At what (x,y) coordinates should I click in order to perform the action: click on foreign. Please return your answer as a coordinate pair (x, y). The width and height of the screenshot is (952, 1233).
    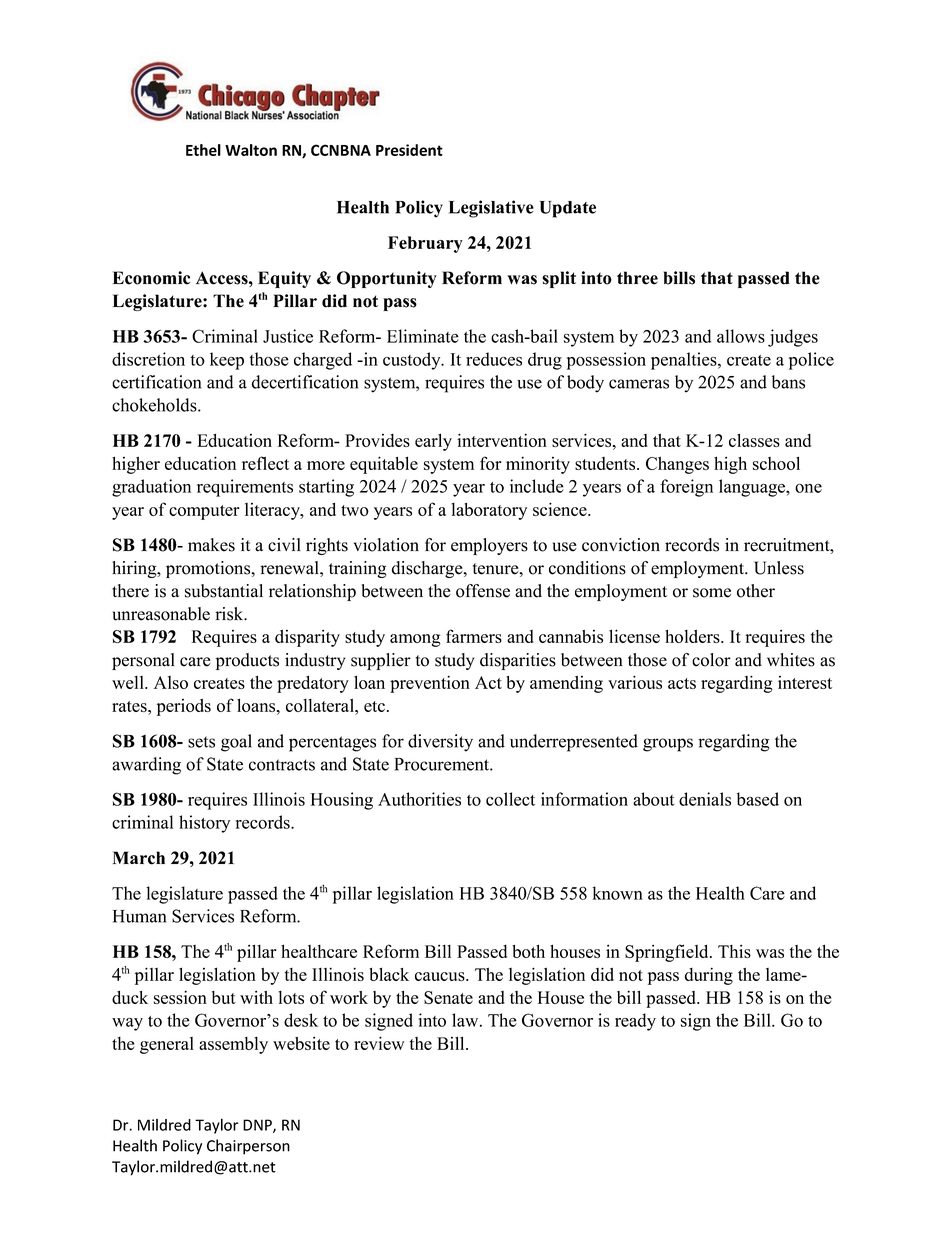
    Looking at the image, I should click on (686, 488).
